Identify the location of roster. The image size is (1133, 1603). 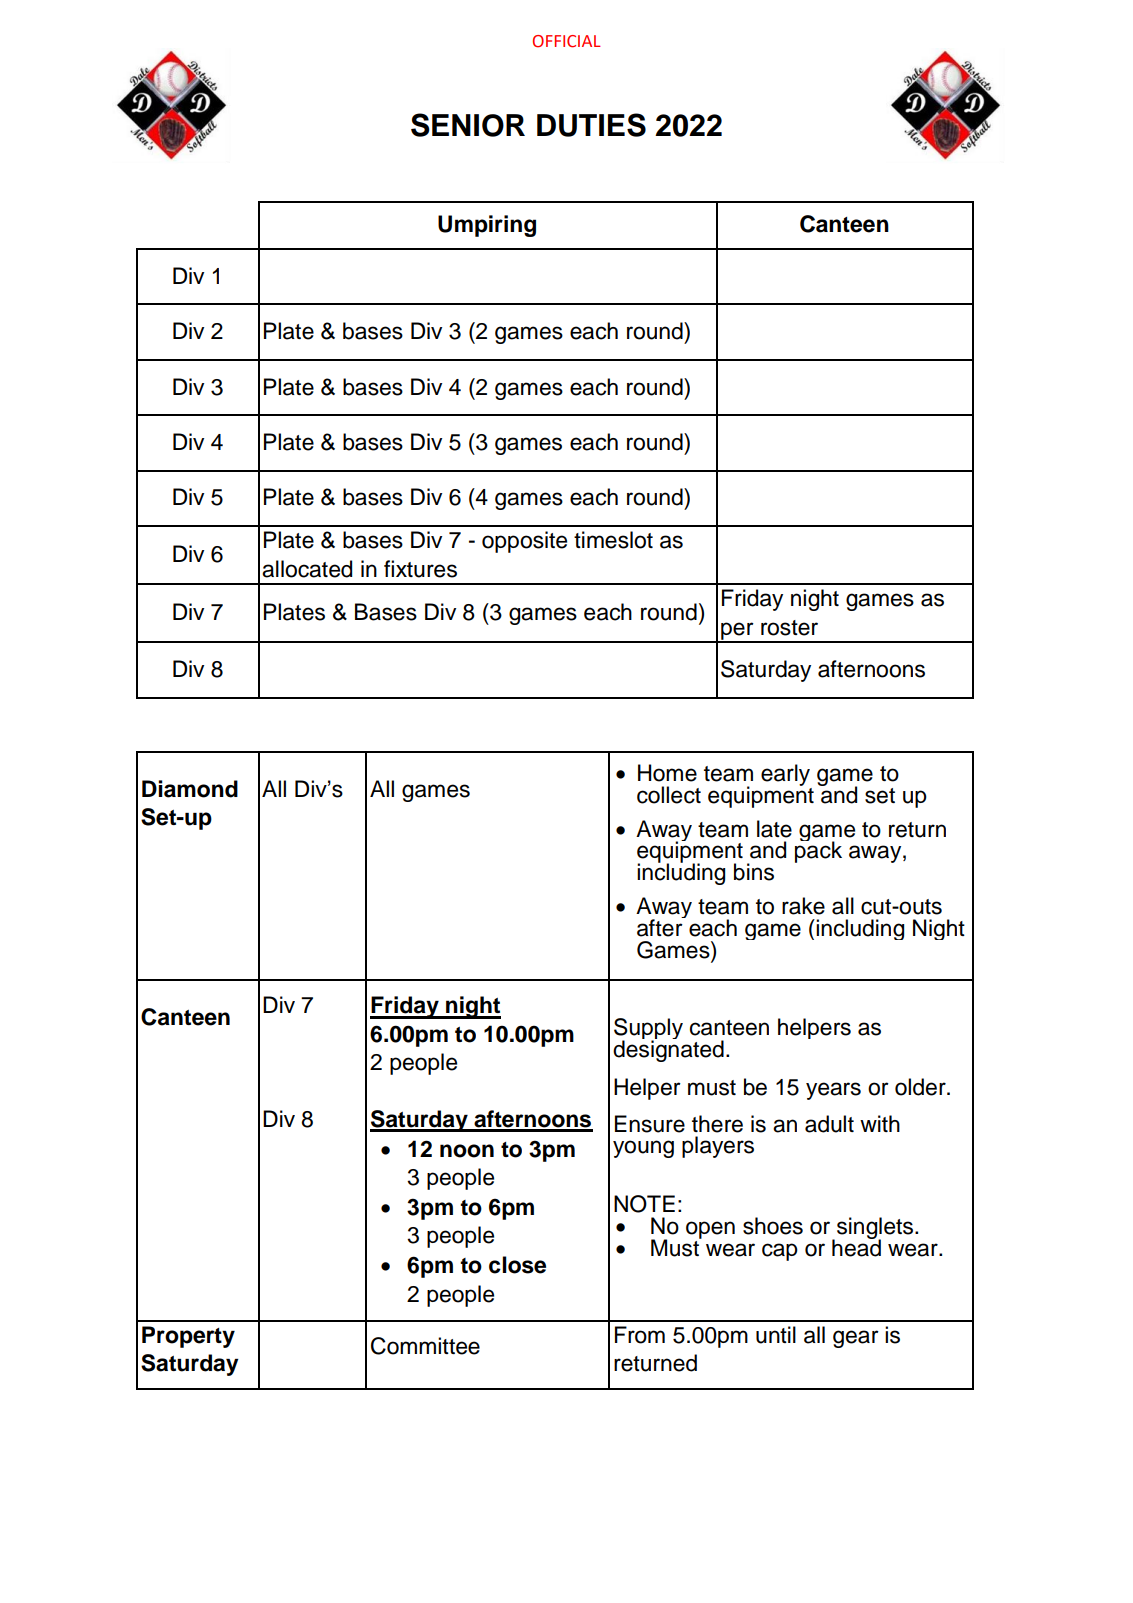
(789, 628).
